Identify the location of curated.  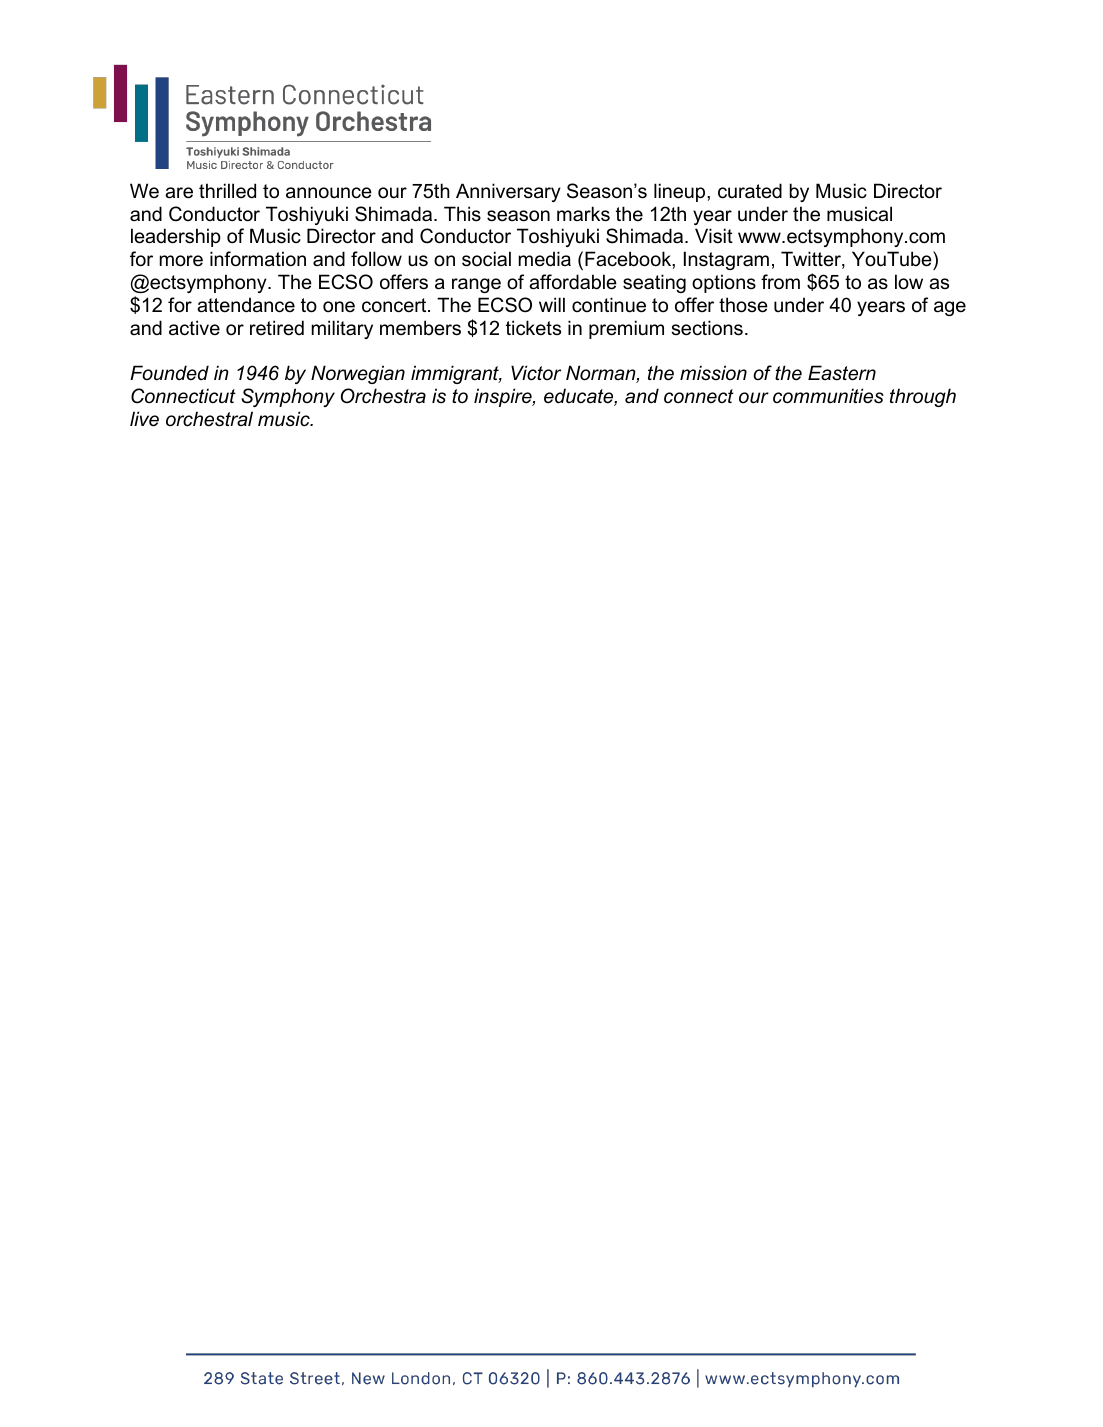
(750, 191).
